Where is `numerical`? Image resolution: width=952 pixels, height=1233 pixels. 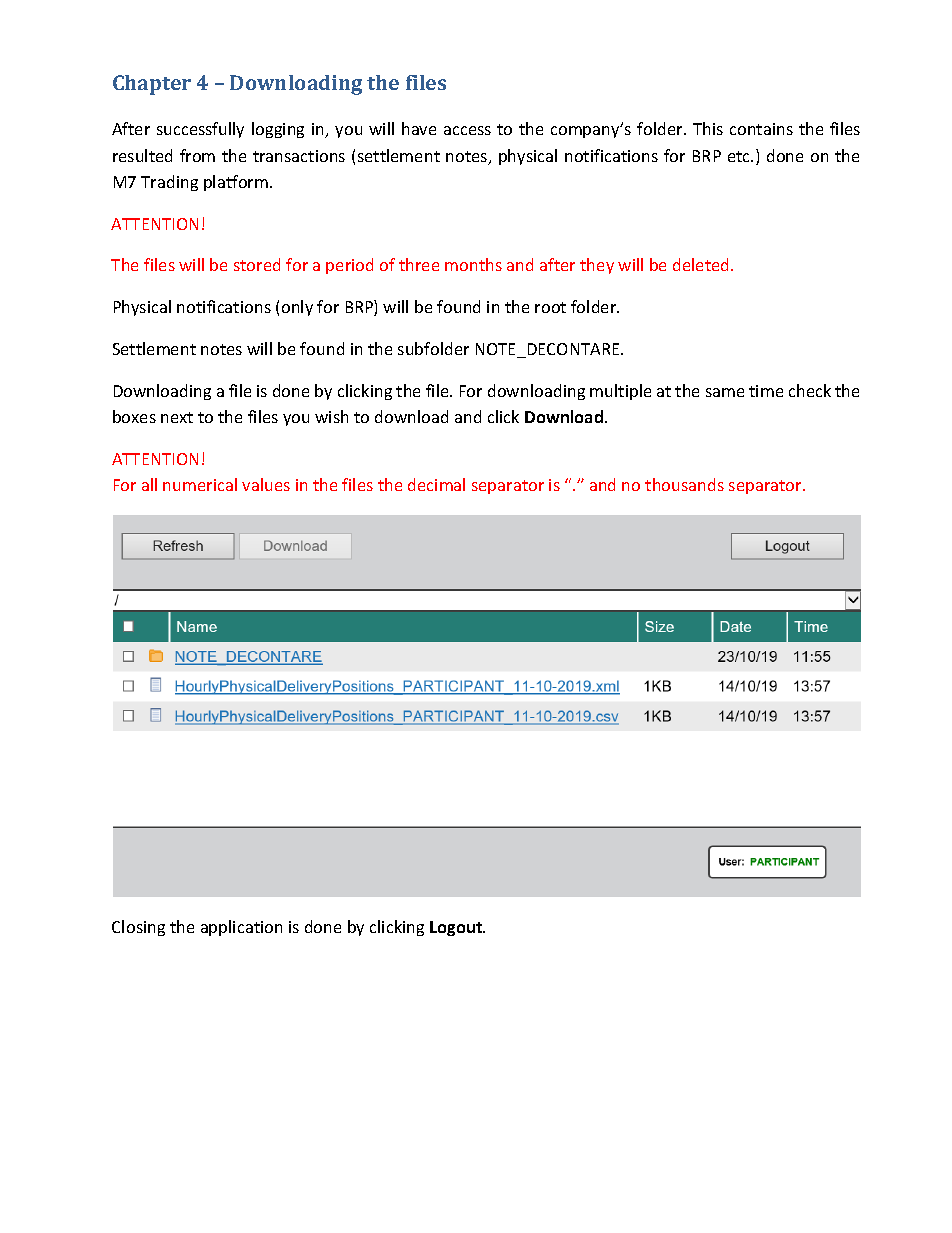
numerical is located at coordinates (200, 484).
